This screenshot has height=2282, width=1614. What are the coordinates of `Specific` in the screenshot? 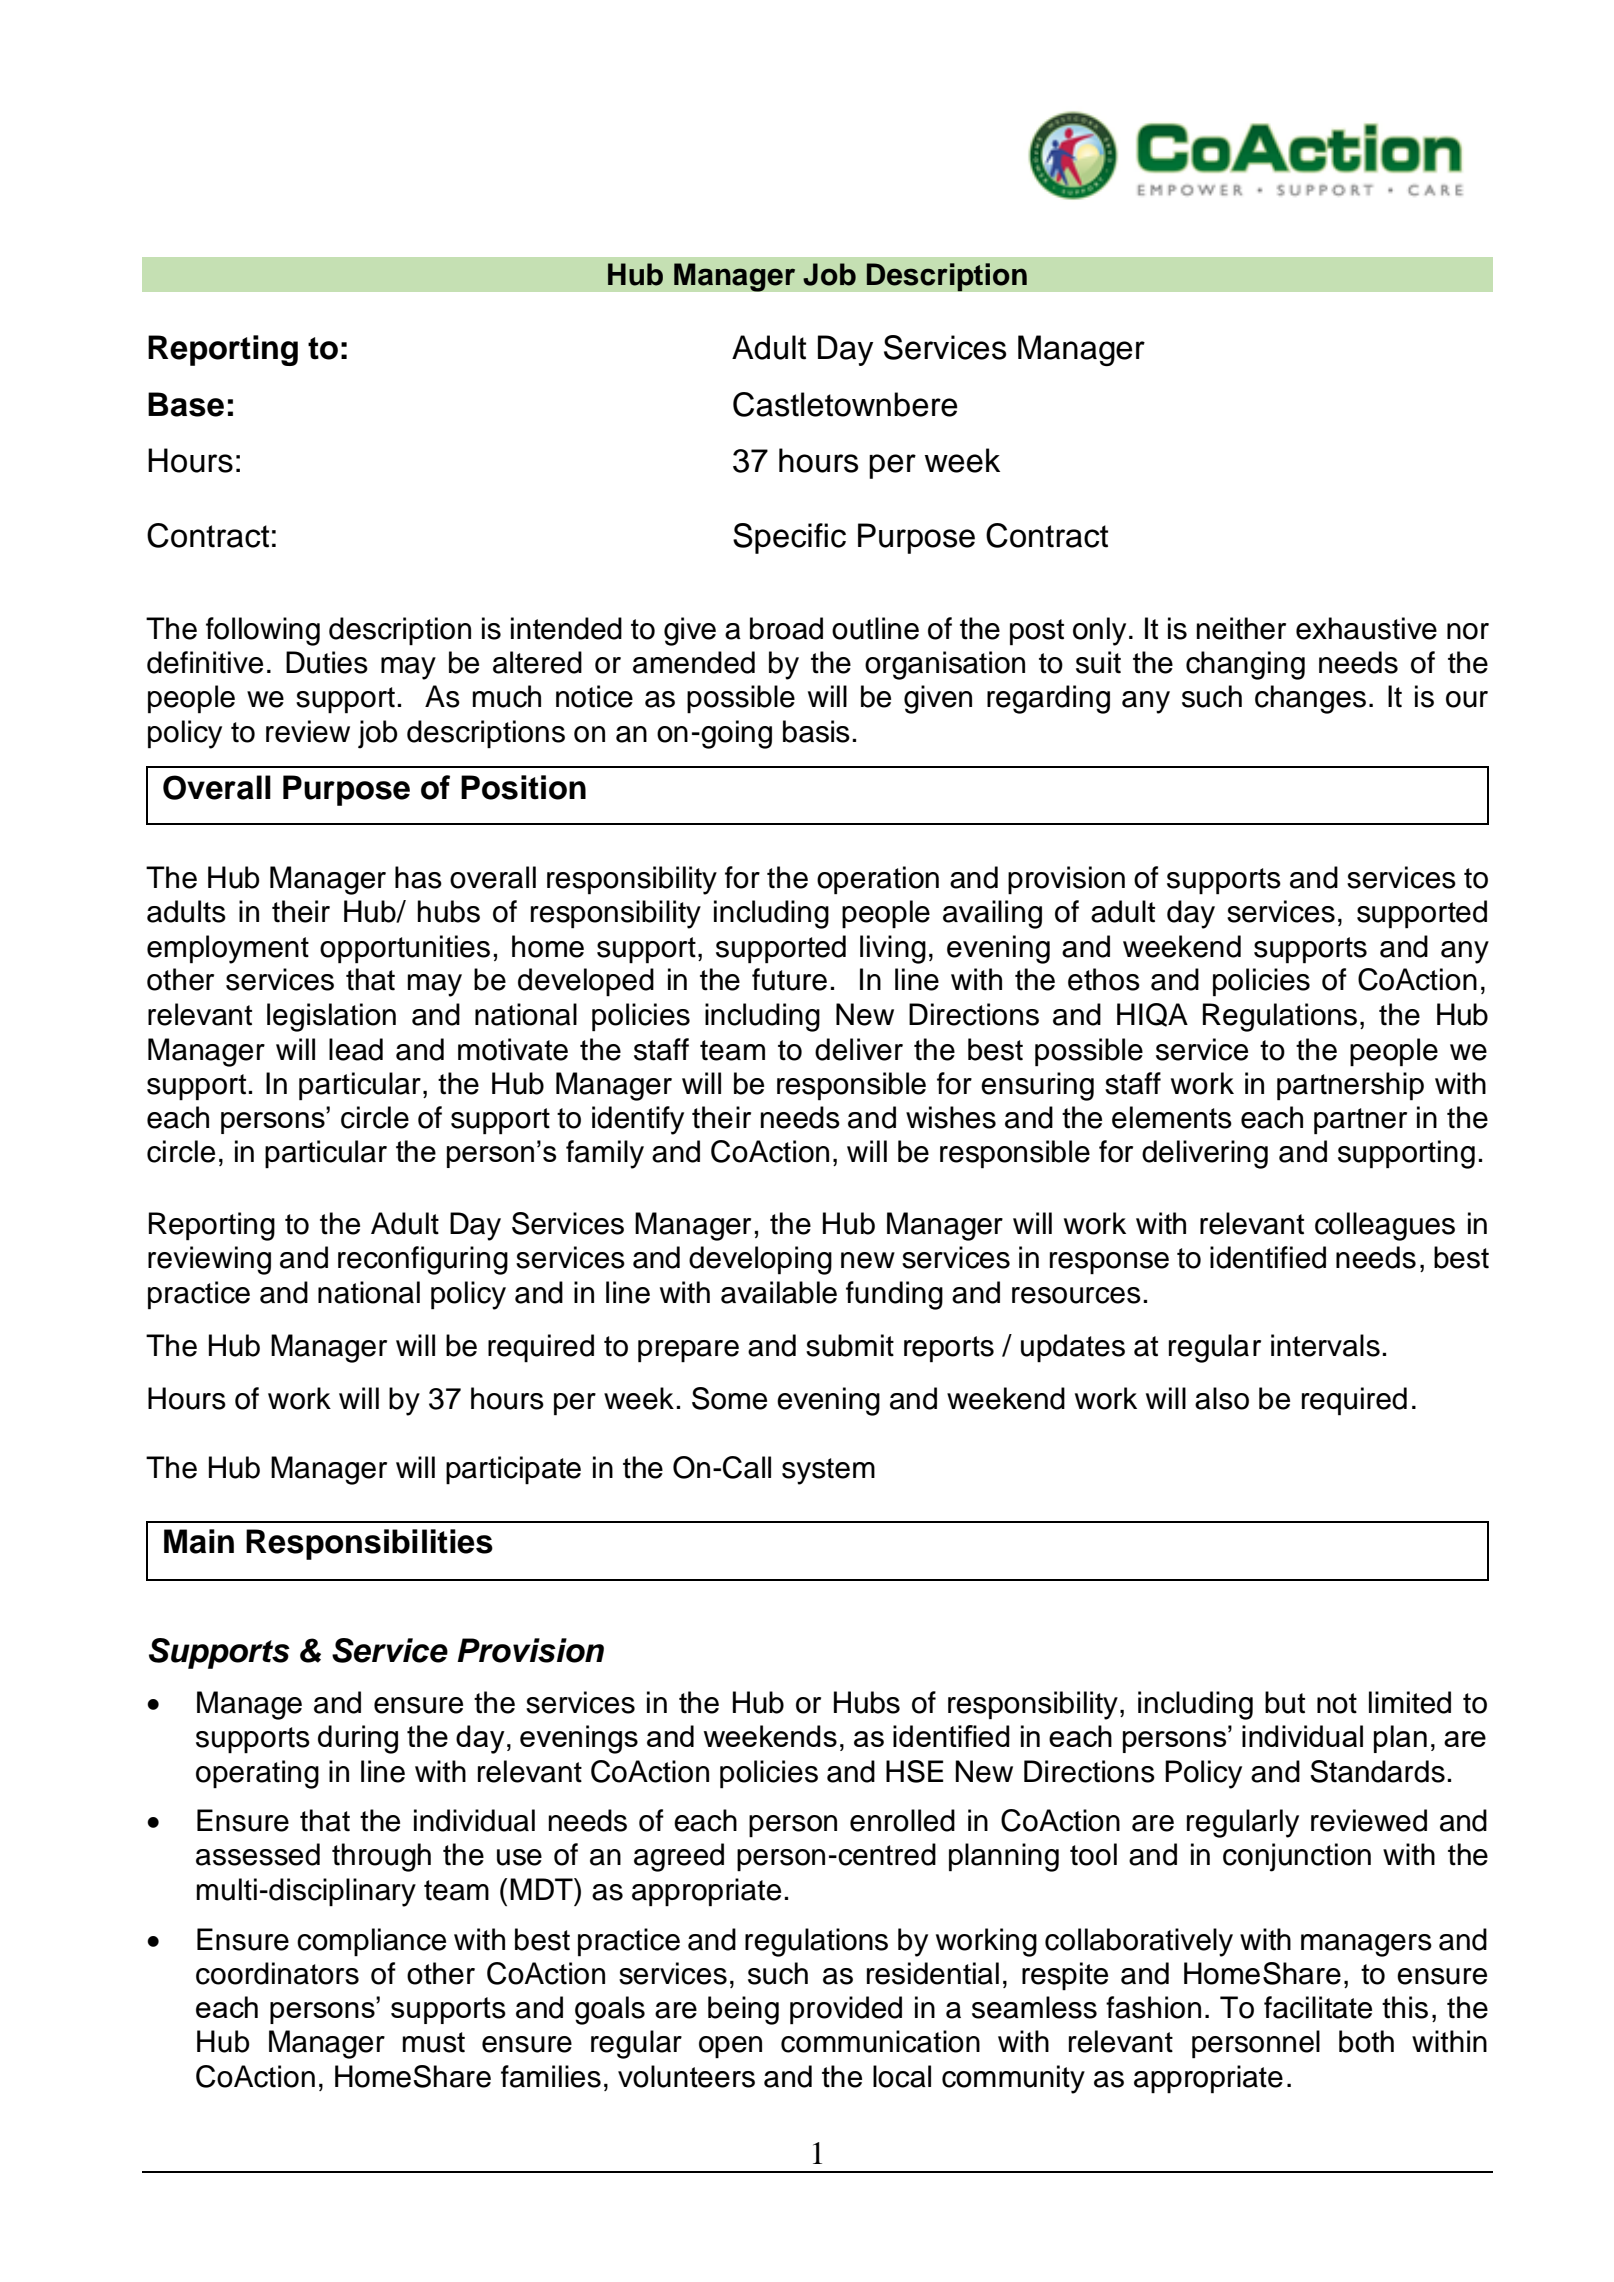 It's located at (789, 538).
